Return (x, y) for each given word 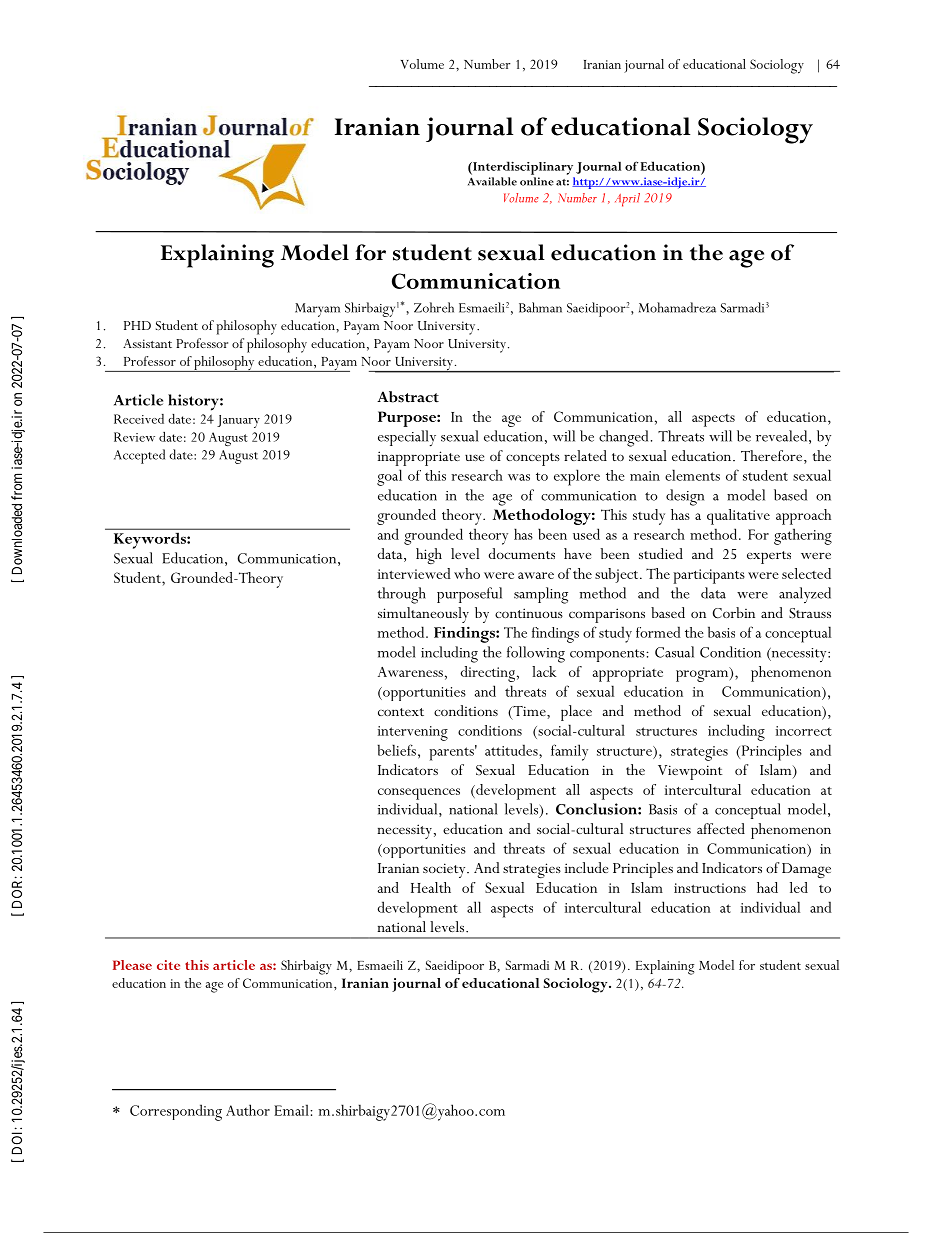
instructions (710, 888)
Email (292, 1110)
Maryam (317, 310)
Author (248, 1110)
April (627, 200)
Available (492, 181)
